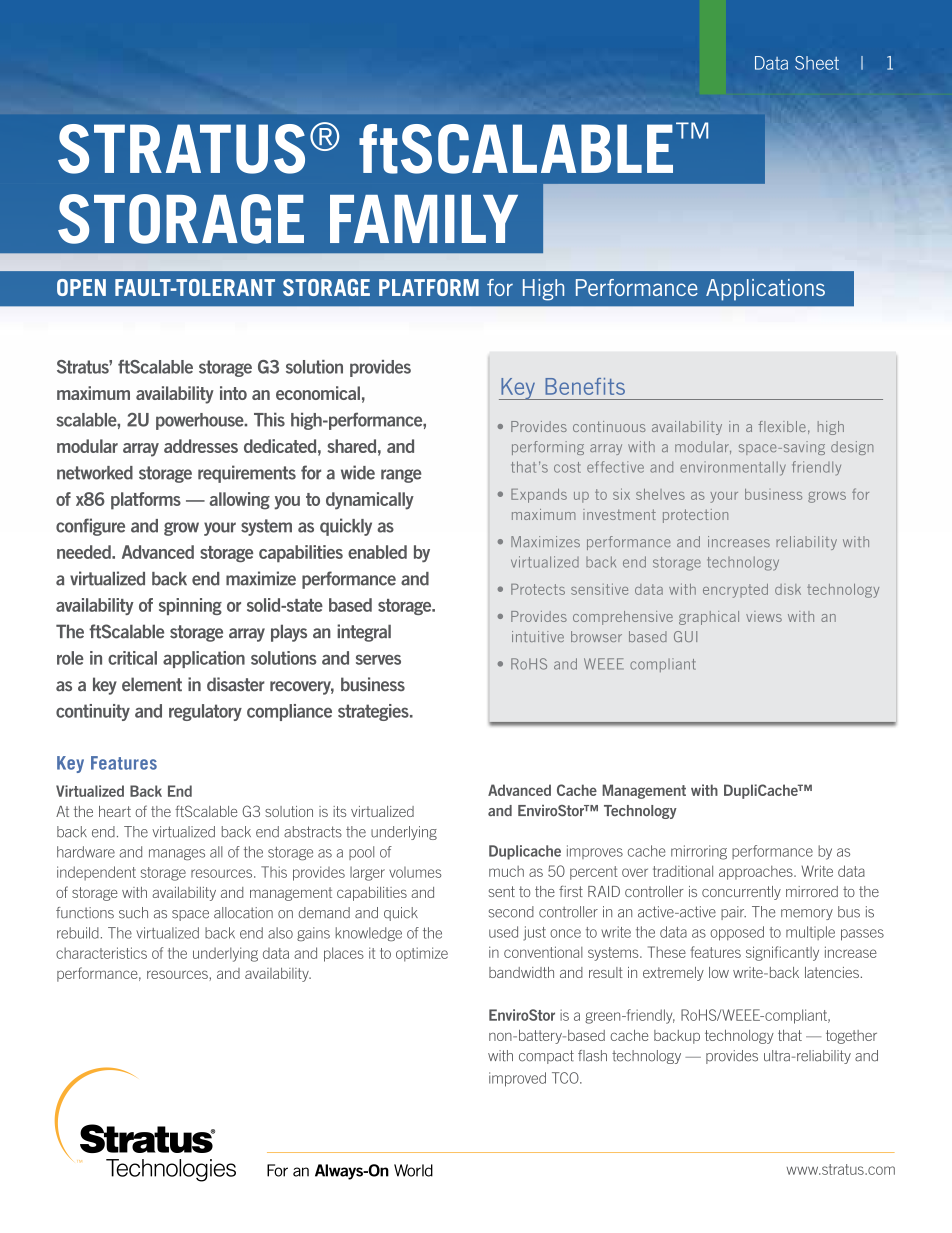  What do you see at coordinates (205, 712) in the page?
I see `regulatory` at bounding box center [205, 712].
